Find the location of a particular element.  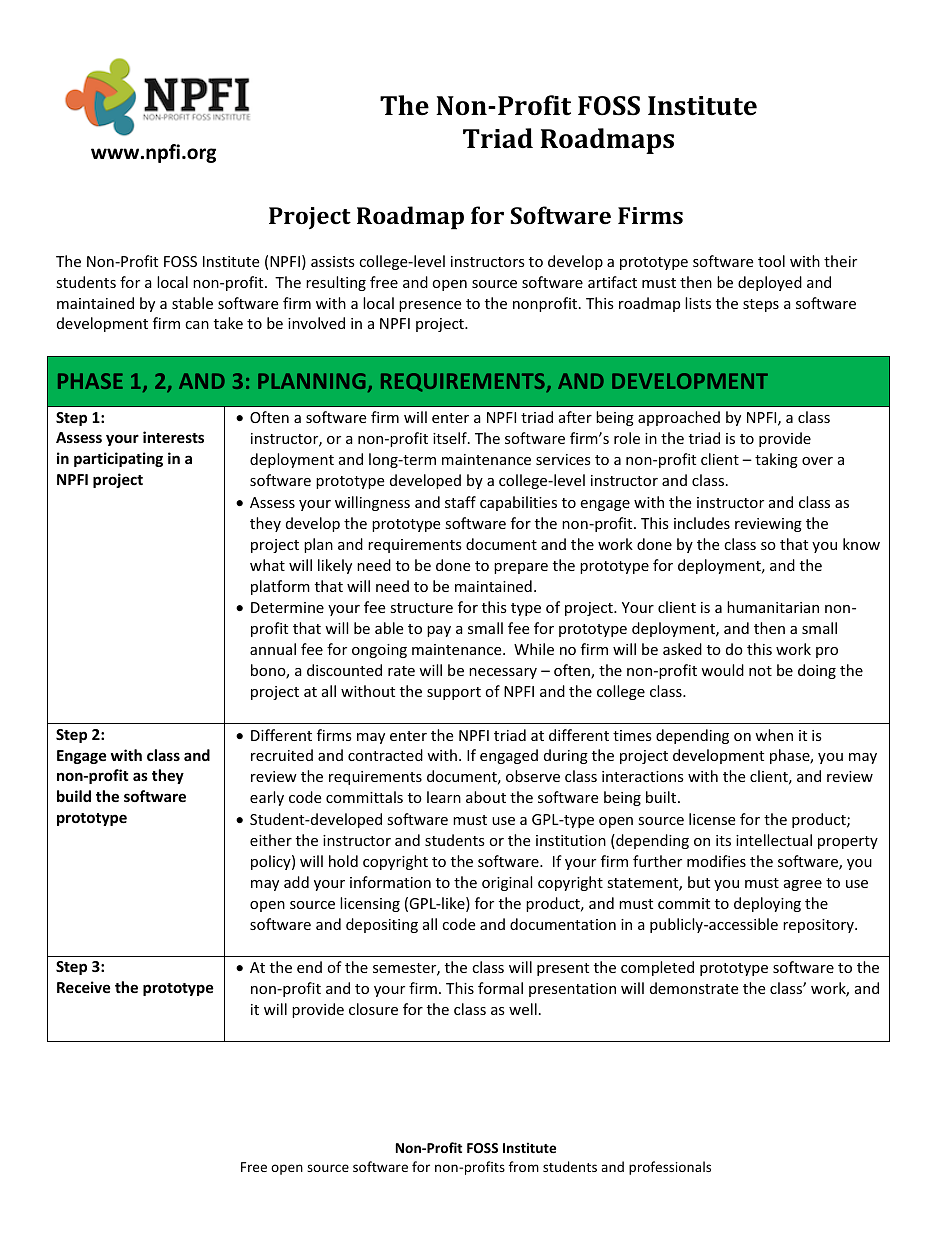

when is located at coordinates (774, 735).
